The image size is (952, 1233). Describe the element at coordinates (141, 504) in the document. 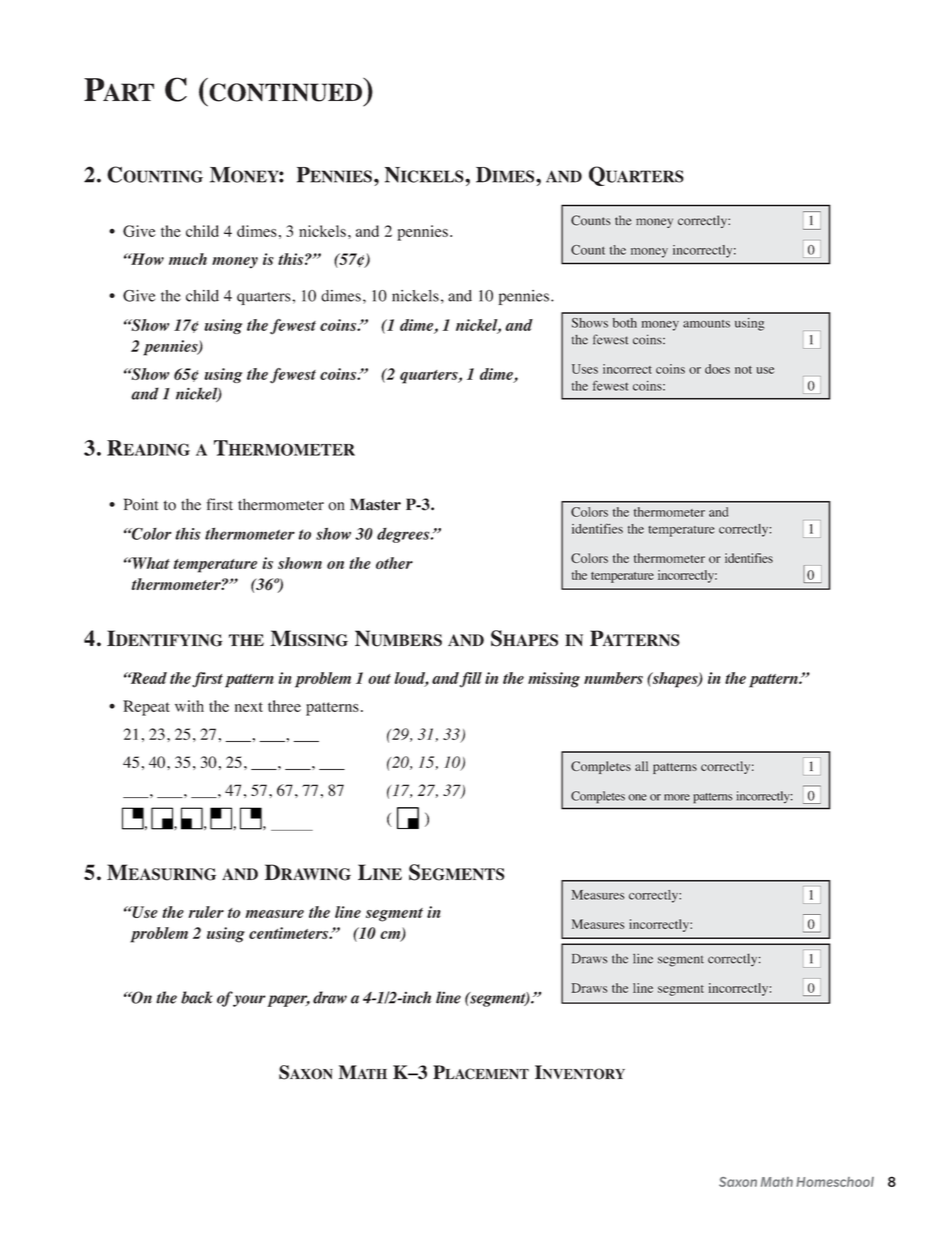

I see `Point` at that location.
